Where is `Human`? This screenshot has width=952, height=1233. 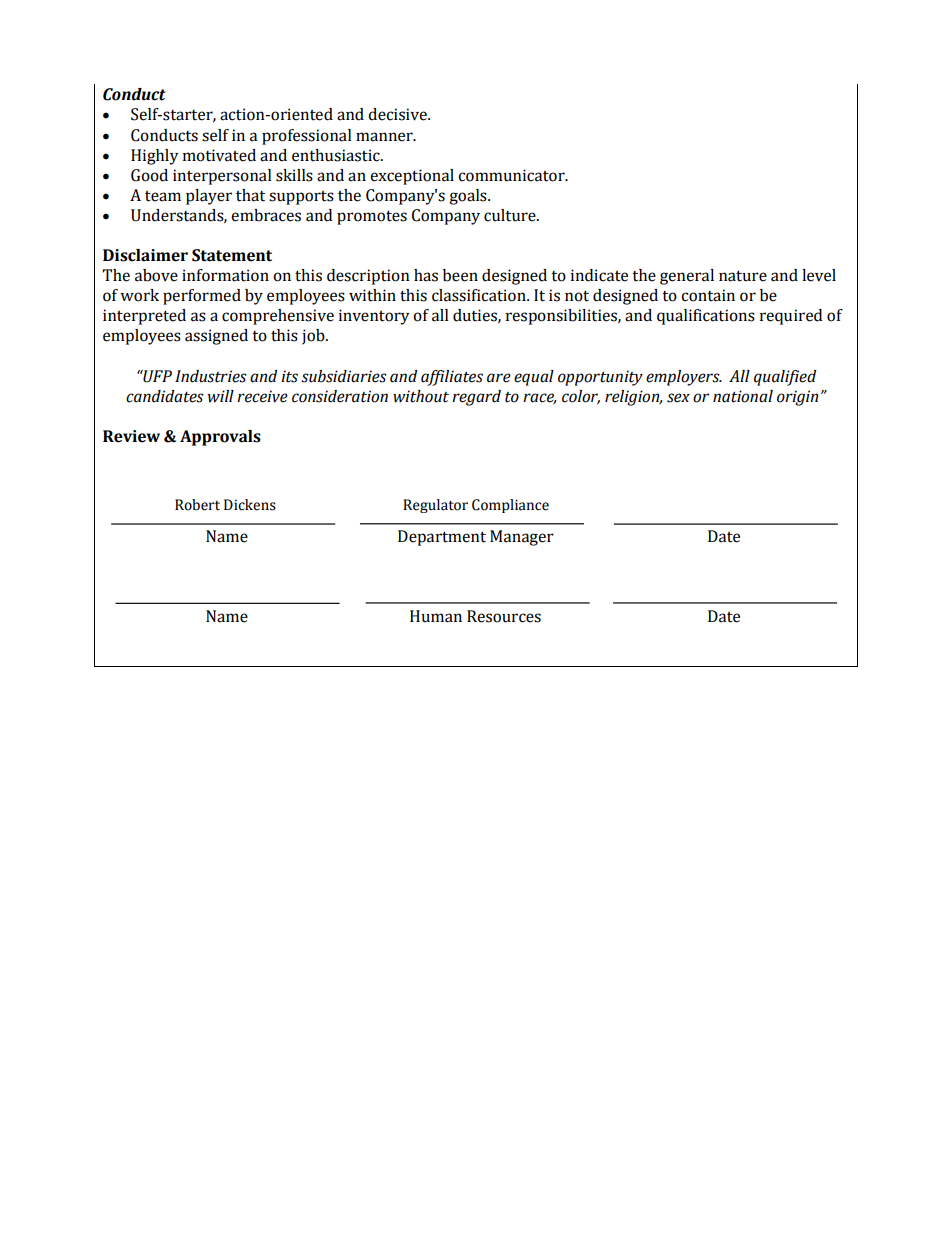
Human is located at coordinates (436, 616).
